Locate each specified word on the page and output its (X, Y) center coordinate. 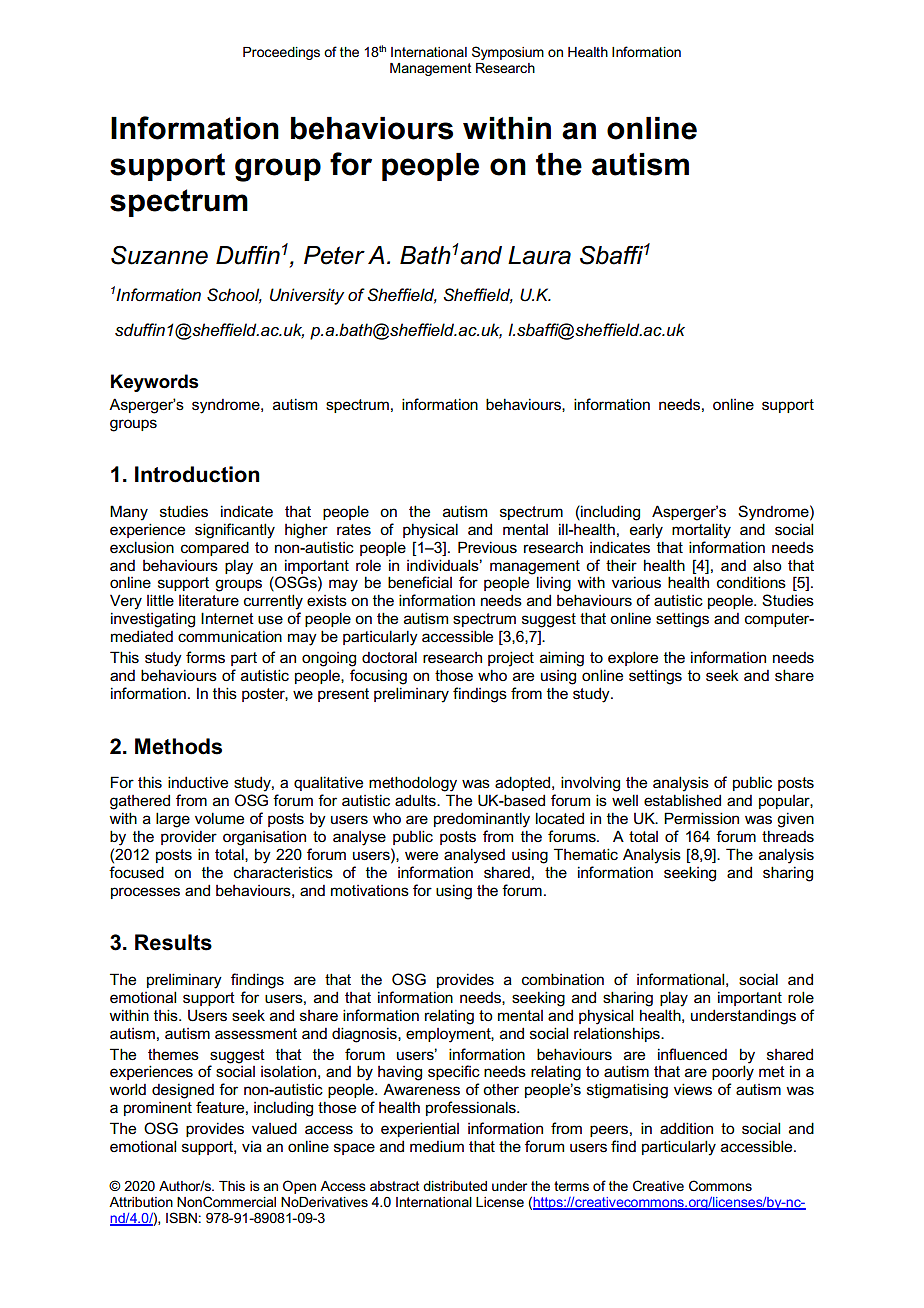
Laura (539, 255)
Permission (701, 818)
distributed (455, 1186)
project (511, 659)
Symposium (508, 53)
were (421, 856)
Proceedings (281, 53)
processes (145, 893)
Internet (227, 618)
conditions (751, 582)
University (307, 296)
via (252, 1146)
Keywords (155, 383)
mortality (701, 531)
